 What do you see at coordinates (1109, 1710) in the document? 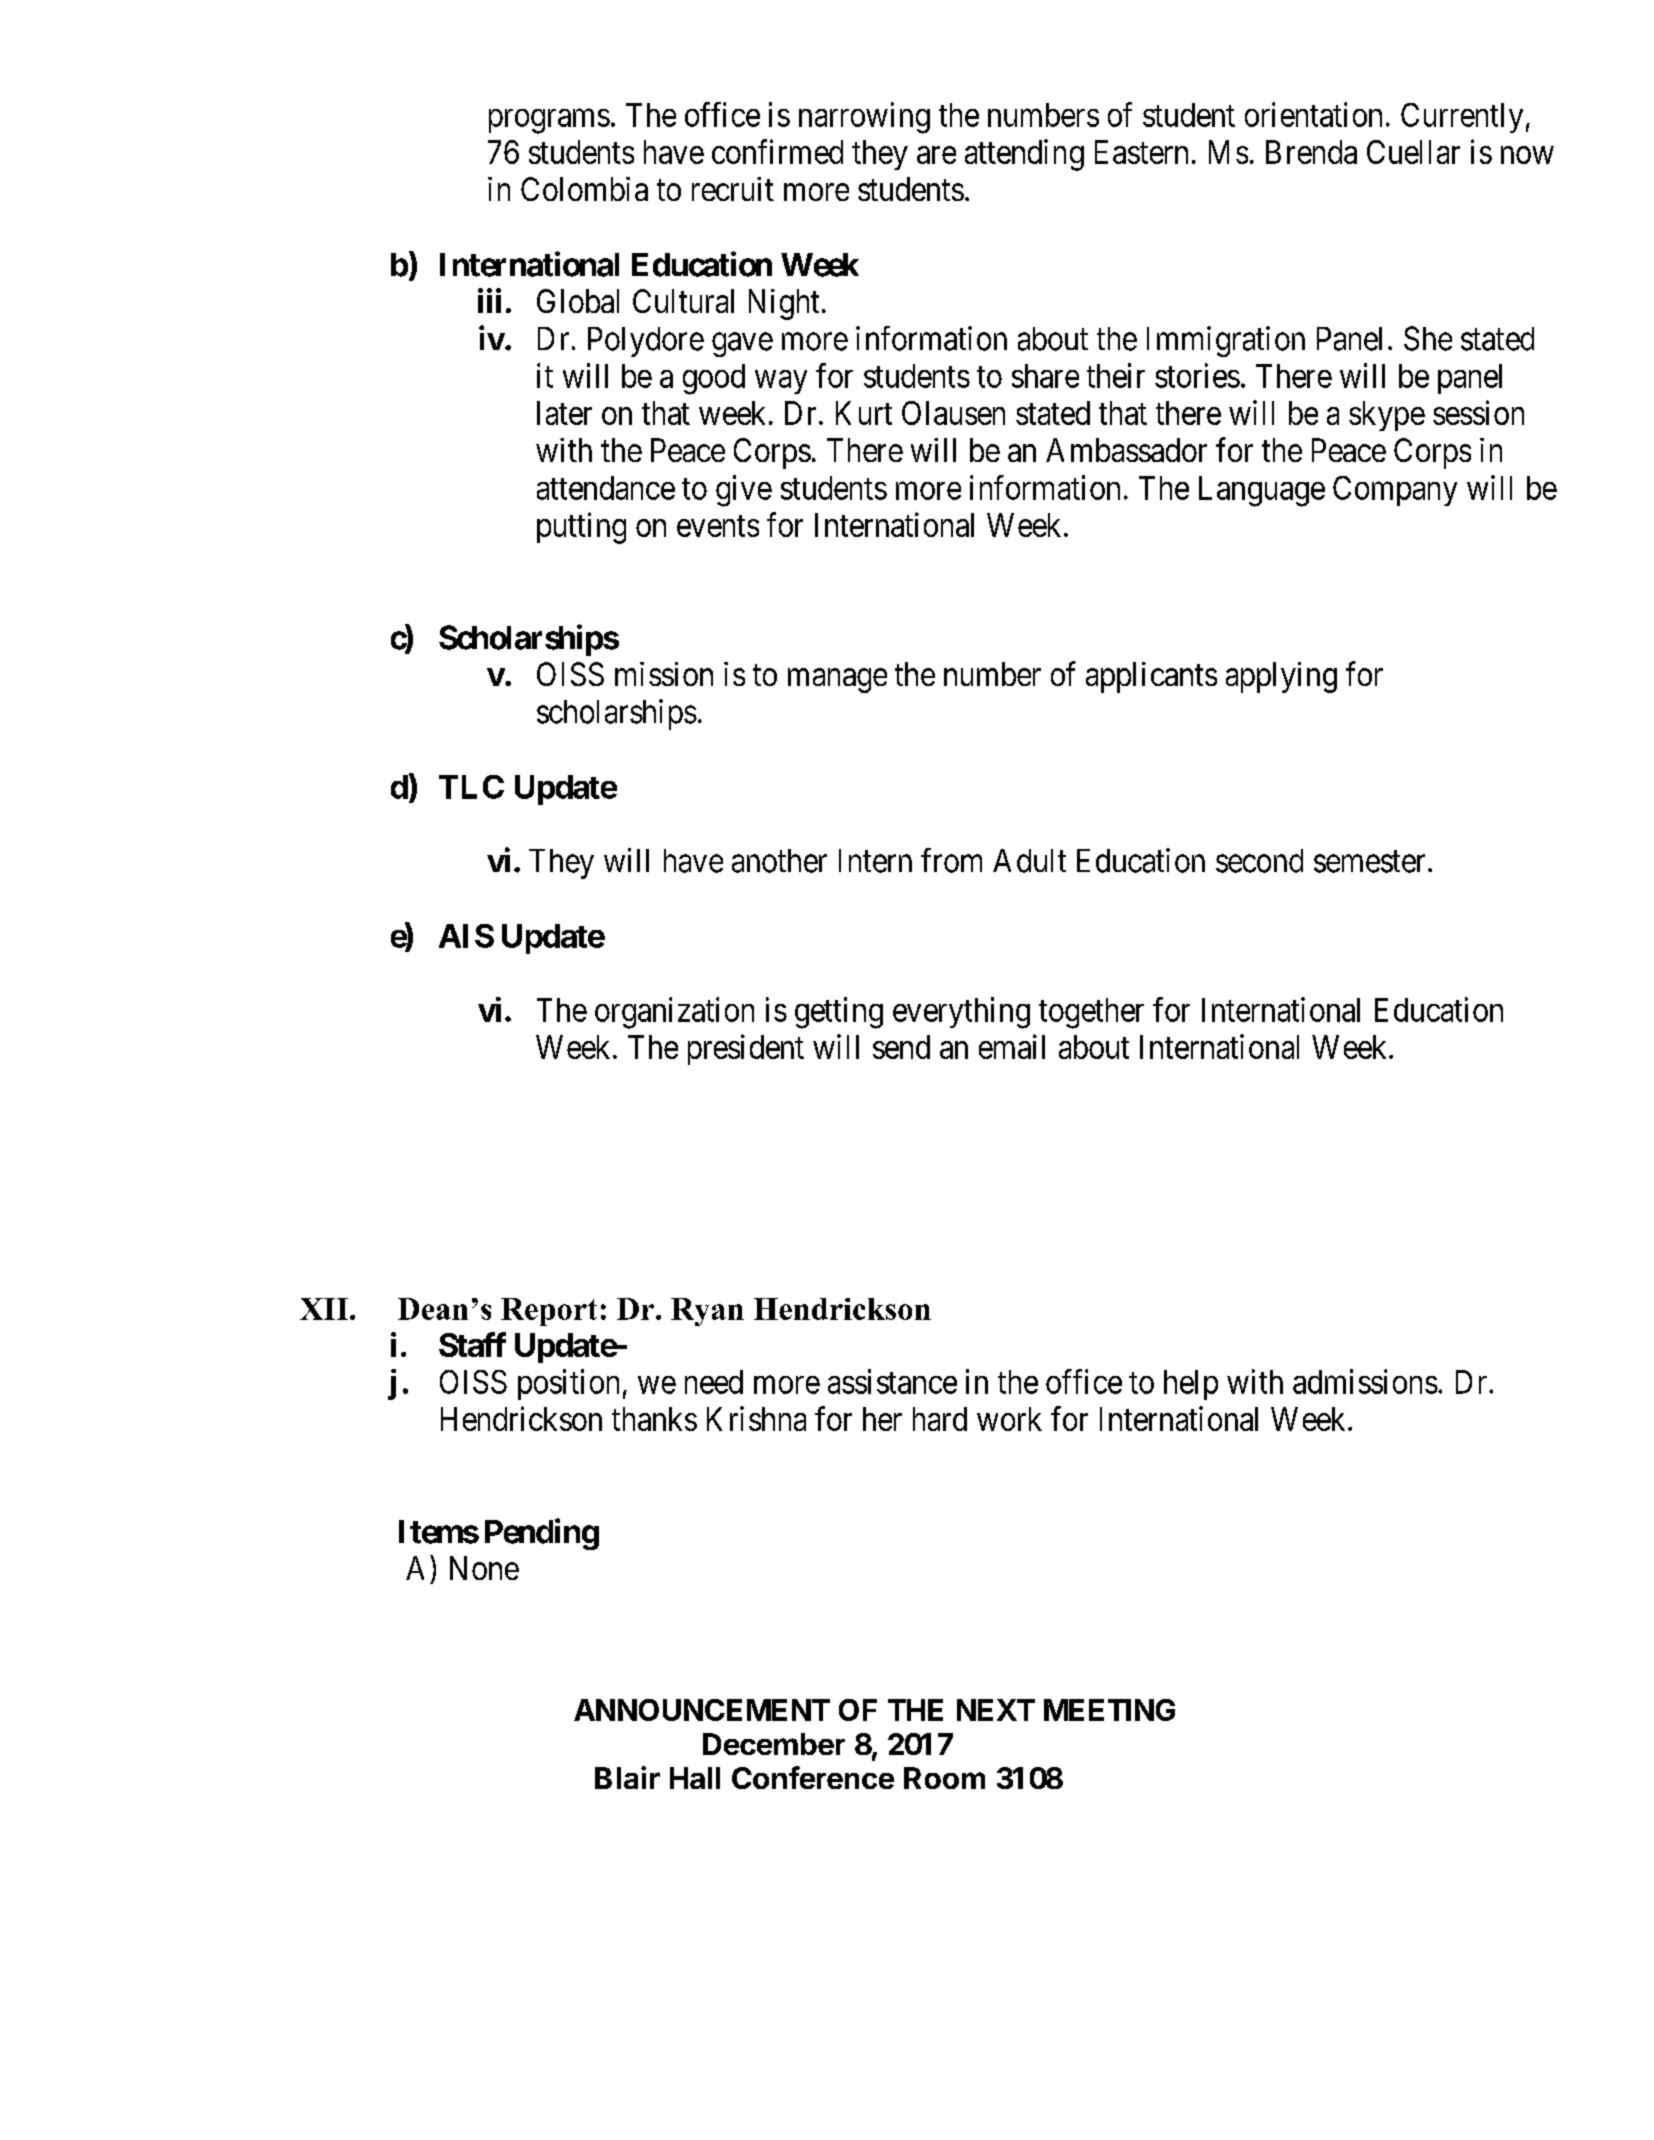
I see `MEETING` at bounding box center [1109, 1710].
